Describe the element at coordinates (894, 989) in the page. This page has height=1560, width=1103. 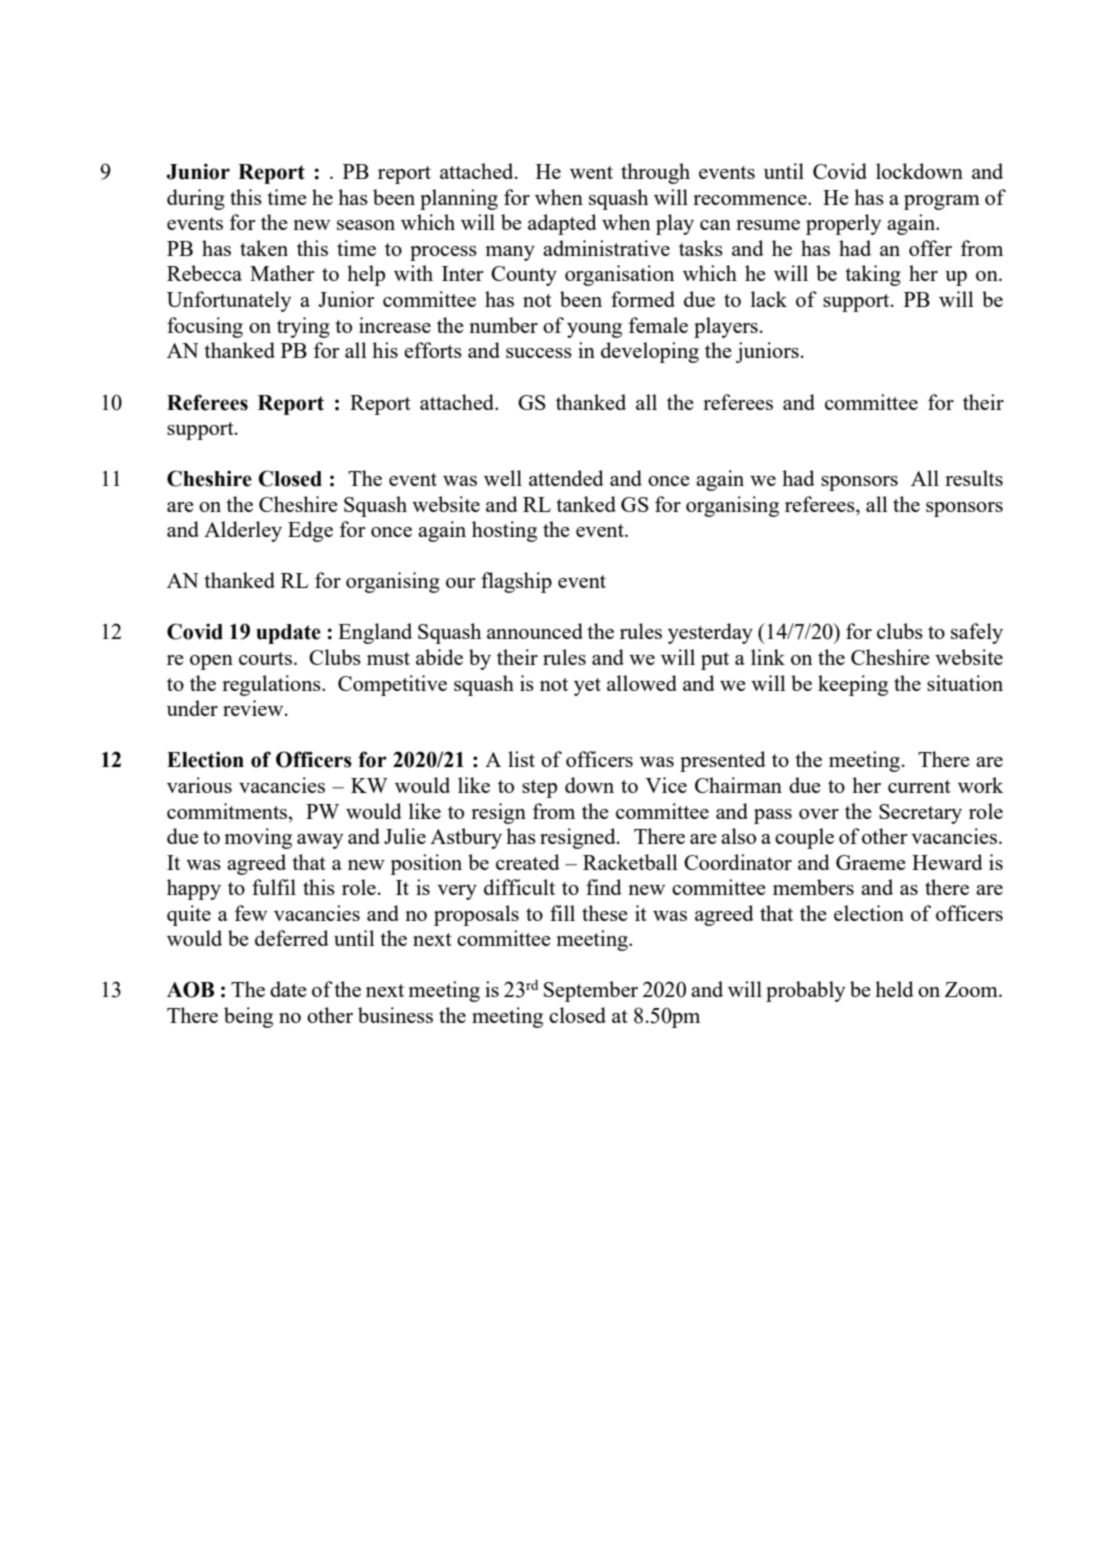
I see `held` at that location.
